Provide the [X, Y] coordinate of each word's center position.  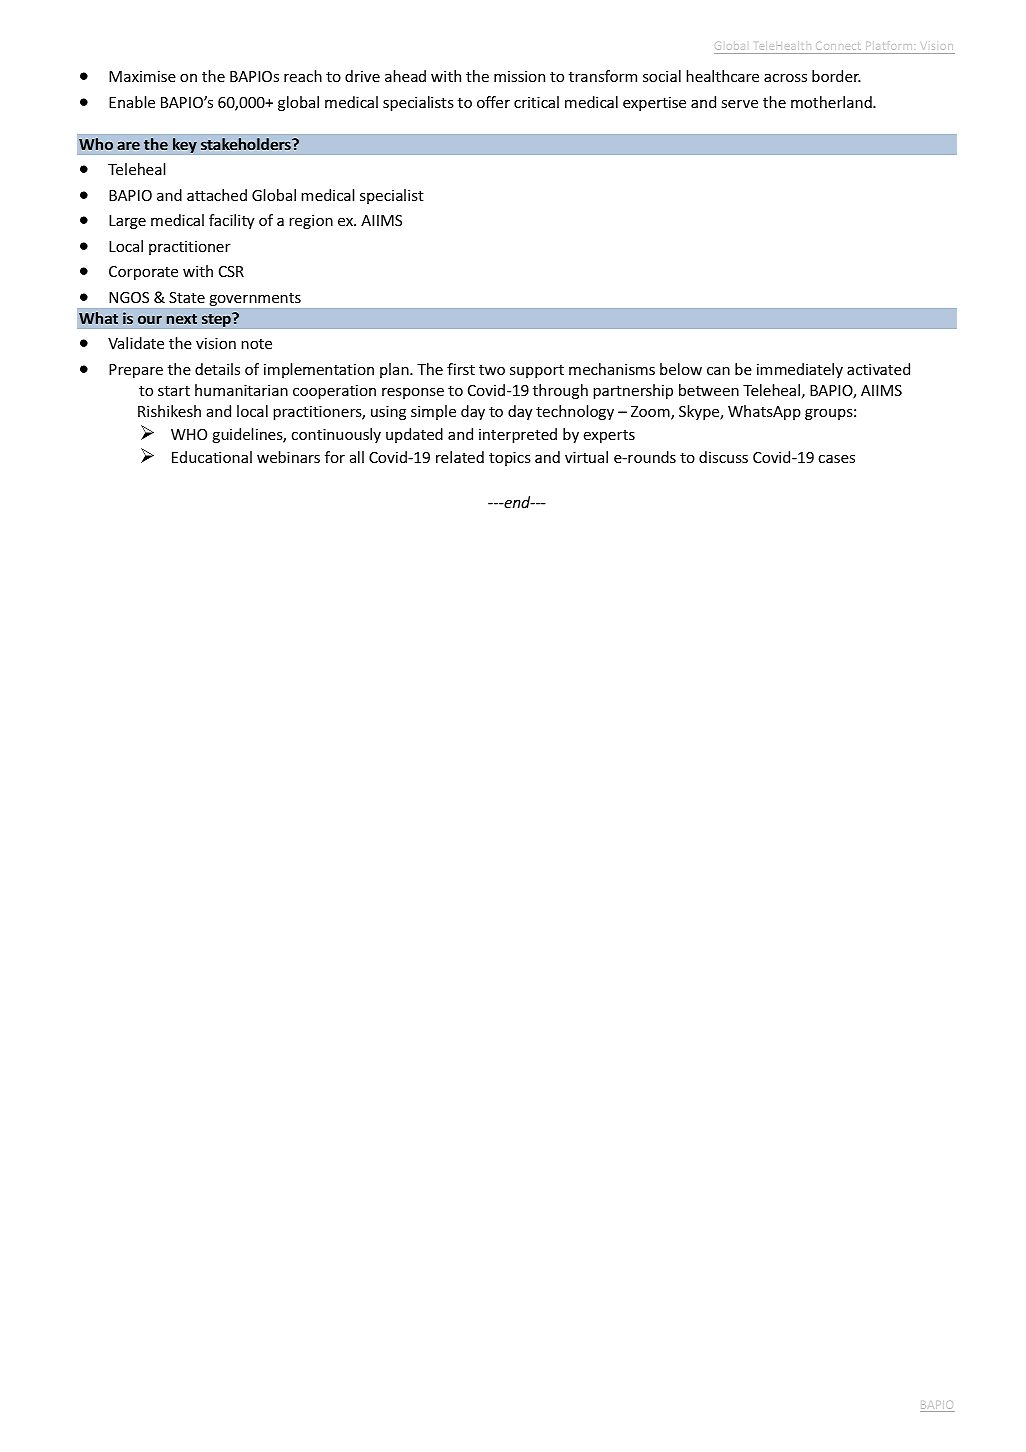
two [492, 370]
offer [493, 102]
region [311, 221]
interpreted [518, 435]
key [185, 145]
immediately [800, 370]
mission [519, 76]
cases [836, 458]
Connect [837, 46]
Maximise [142, 76]
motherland [832, 102]
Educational [212, 457]
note [256, 344]
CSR [231, 271]
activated [878, 369]
